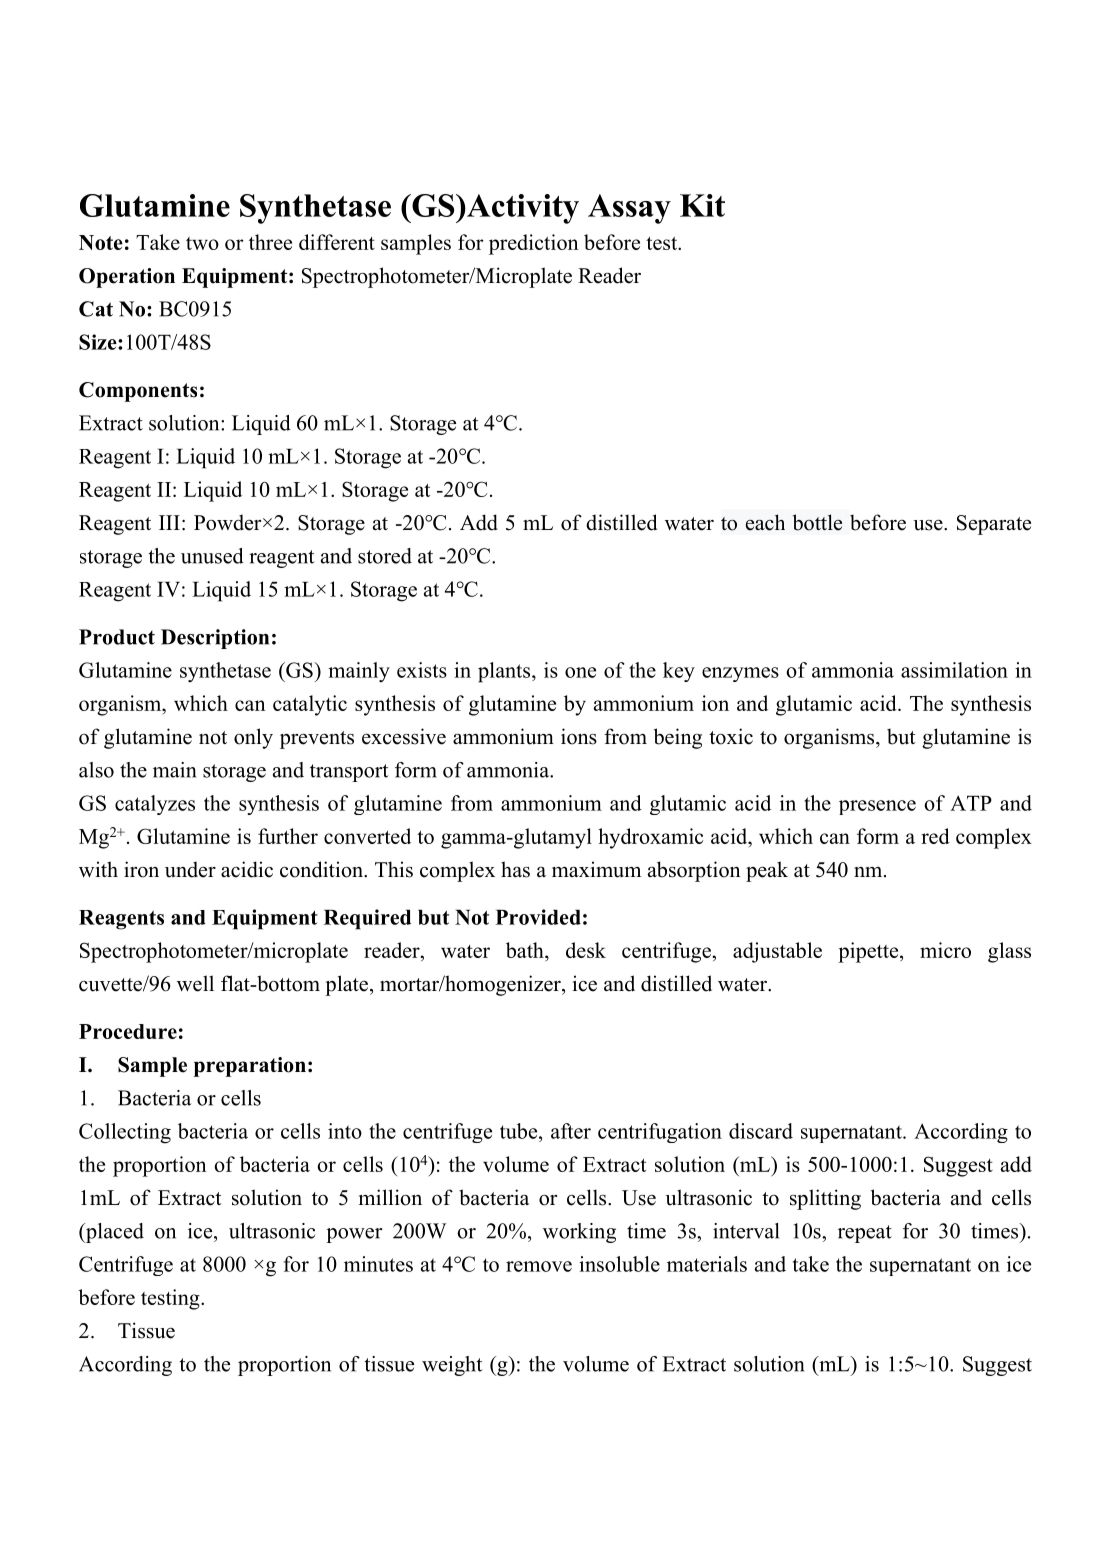 The image size is (1100, 1555). Describe the element at coordinates (534, 244) in the screenshot. I see `prediction` at that location.
